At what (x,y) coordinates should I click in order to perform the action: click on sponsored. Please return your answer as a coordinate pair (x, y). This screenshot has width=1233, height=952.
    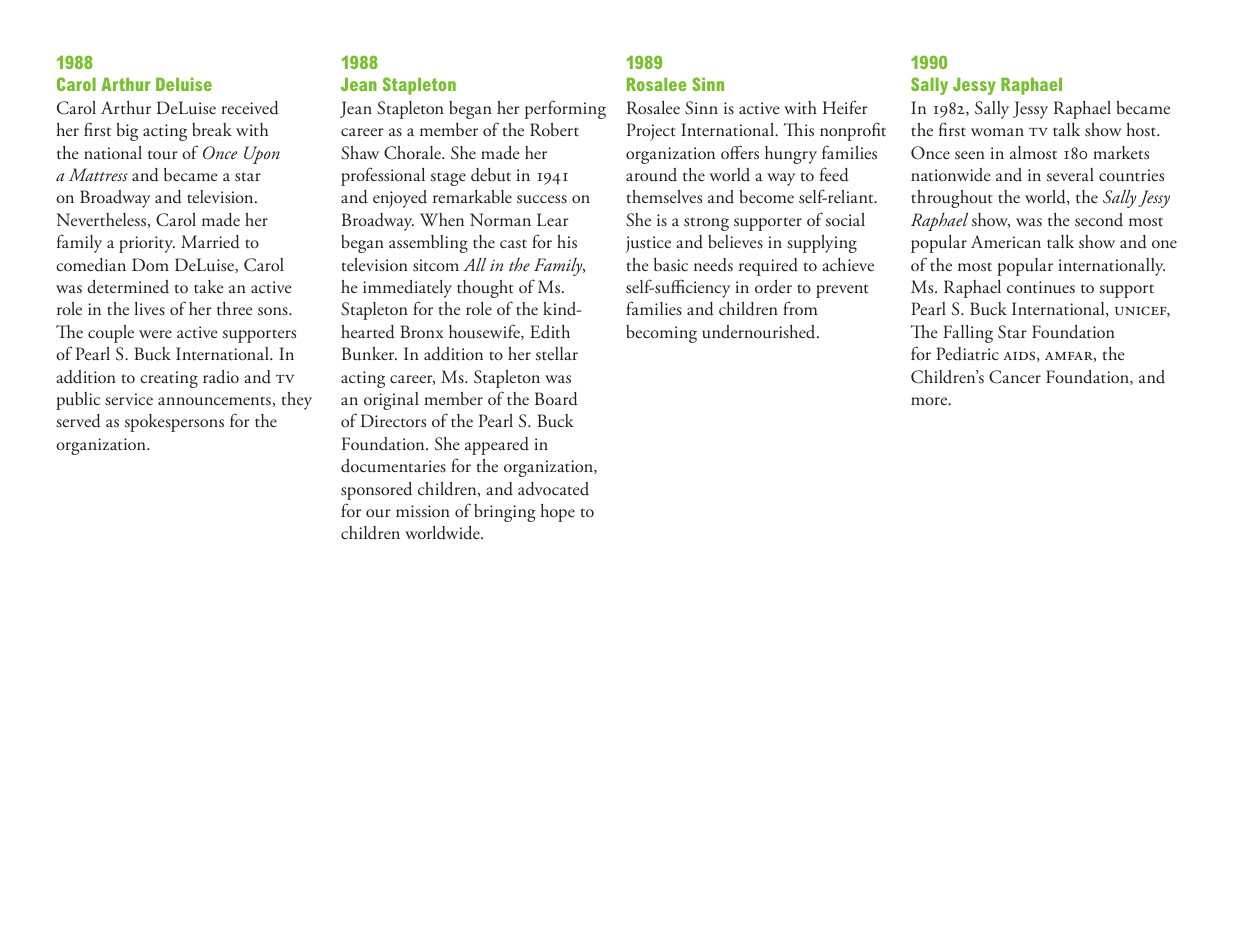
    Looking at the image, I should click on (376, 491).
